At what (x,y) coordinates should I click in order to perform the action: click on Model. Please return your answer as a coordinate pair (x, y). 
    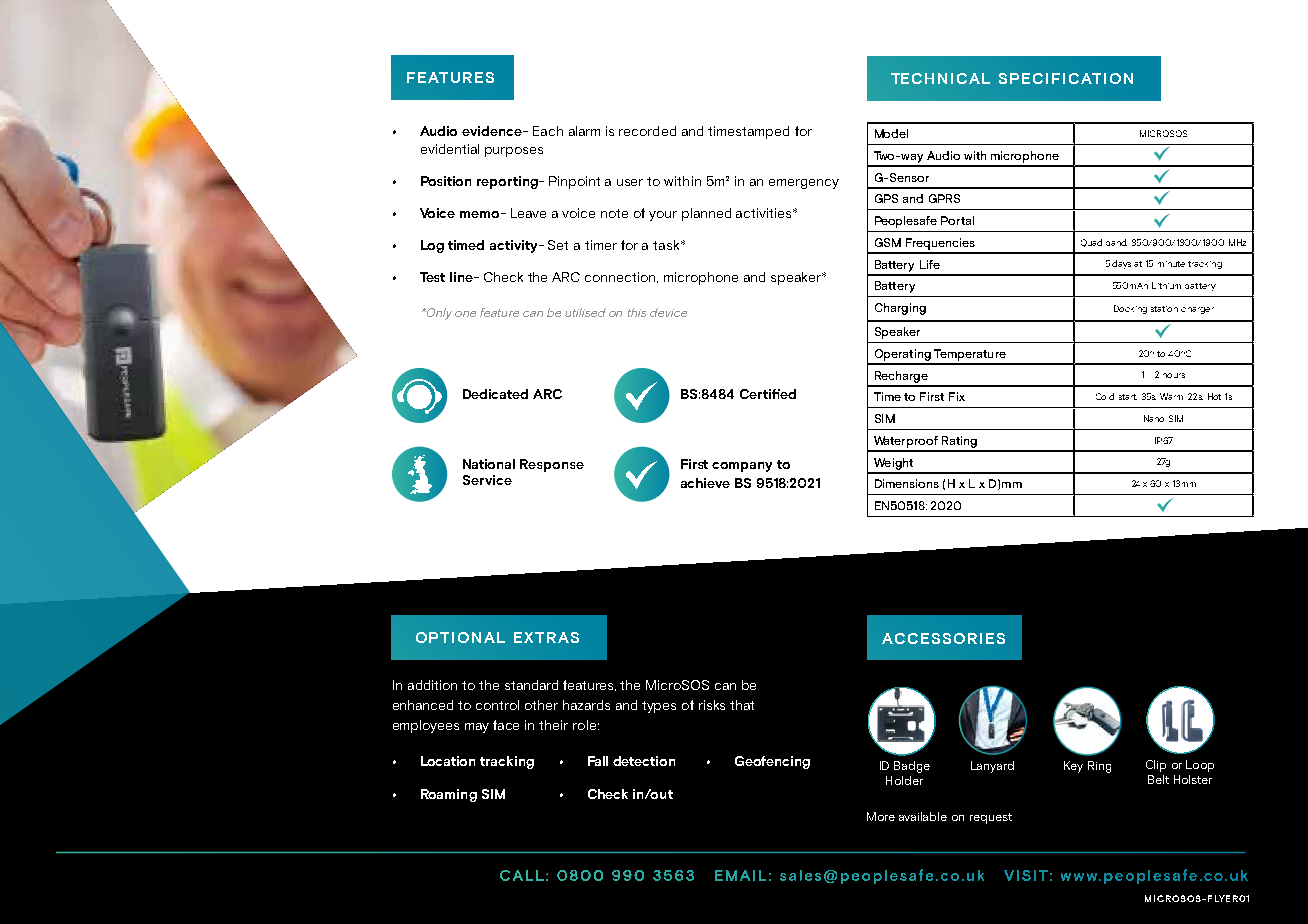
    Looking at the image, I should click on (891, 133).
